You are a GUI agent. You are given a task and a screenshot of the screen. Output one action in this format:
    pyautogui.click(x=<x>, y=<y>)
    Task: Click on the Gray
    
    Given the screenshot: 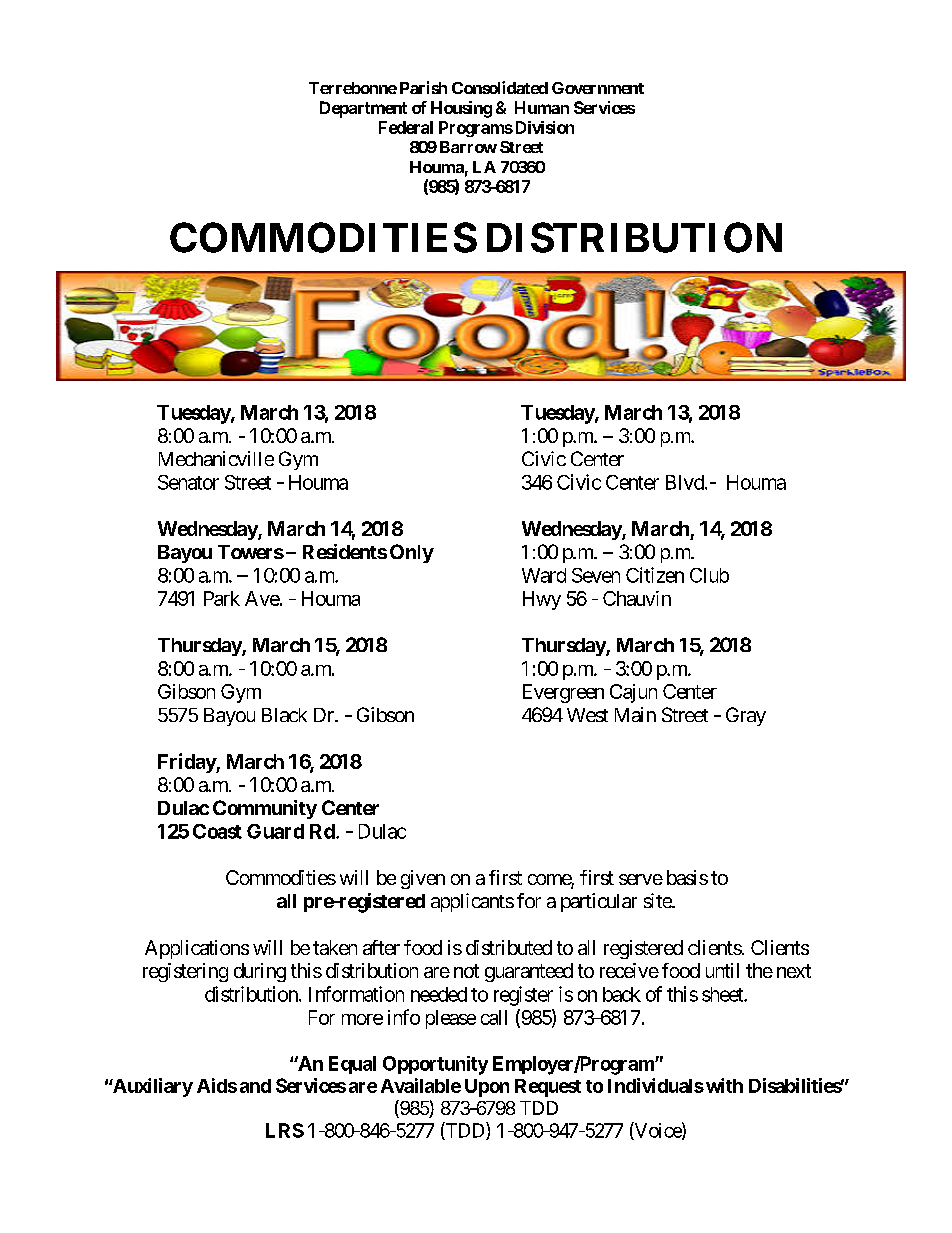 What is the action you would take?
    pyautogui.click(x=746, y=716)
